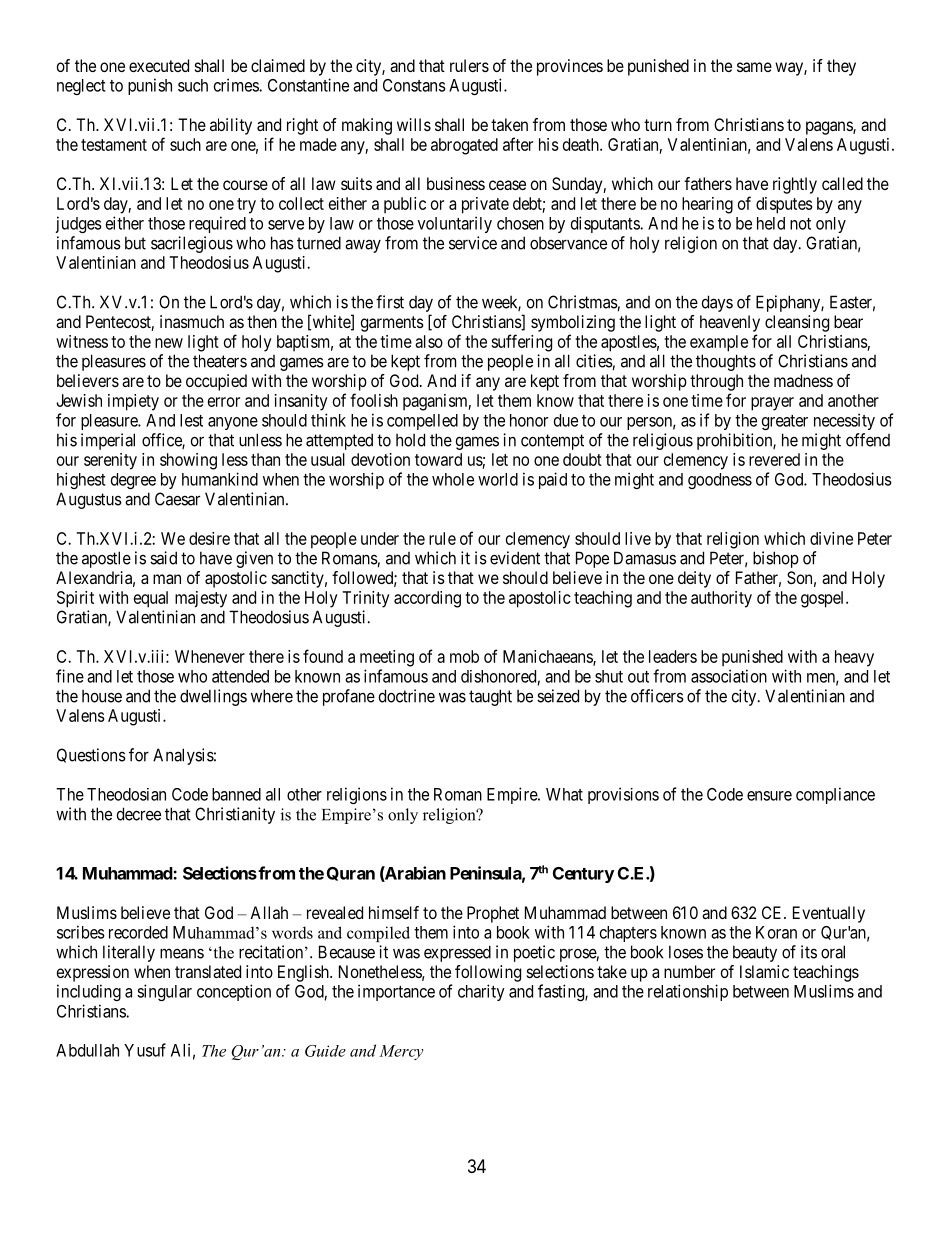  I want to click on charity, so click(481, 992).
